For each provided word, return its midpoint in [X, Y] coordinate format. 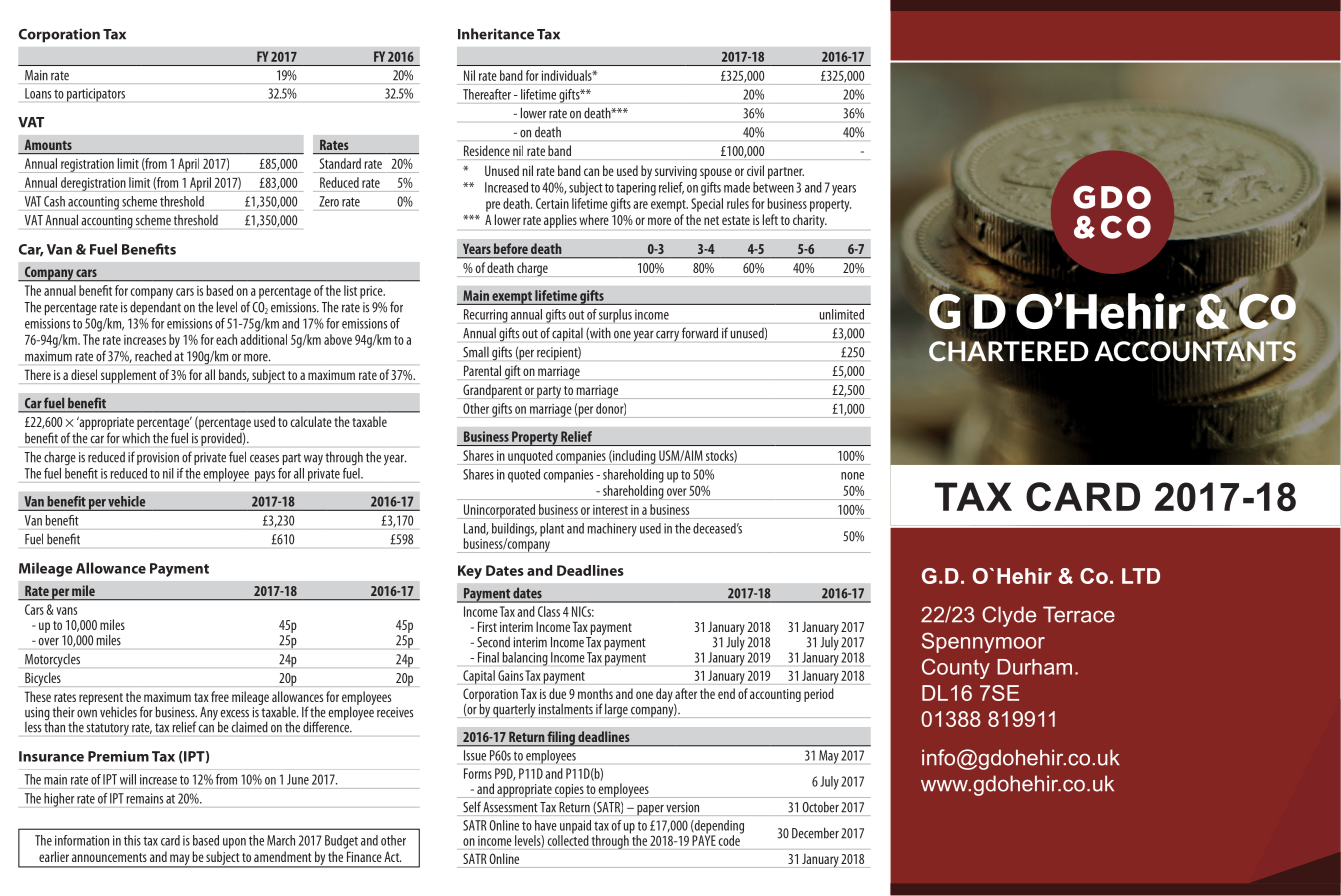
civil [755, 170]
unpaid [574, 828]
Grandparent [492, 391]
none [852, 476]
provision [158, 458]
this [132, 840]
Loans [38, 93]
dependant [155, 308]
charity [810, 221]
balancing [525, 659]
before [511, 248]
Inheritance [496, 34]
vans [66, 611]
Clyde [1009, 616]
